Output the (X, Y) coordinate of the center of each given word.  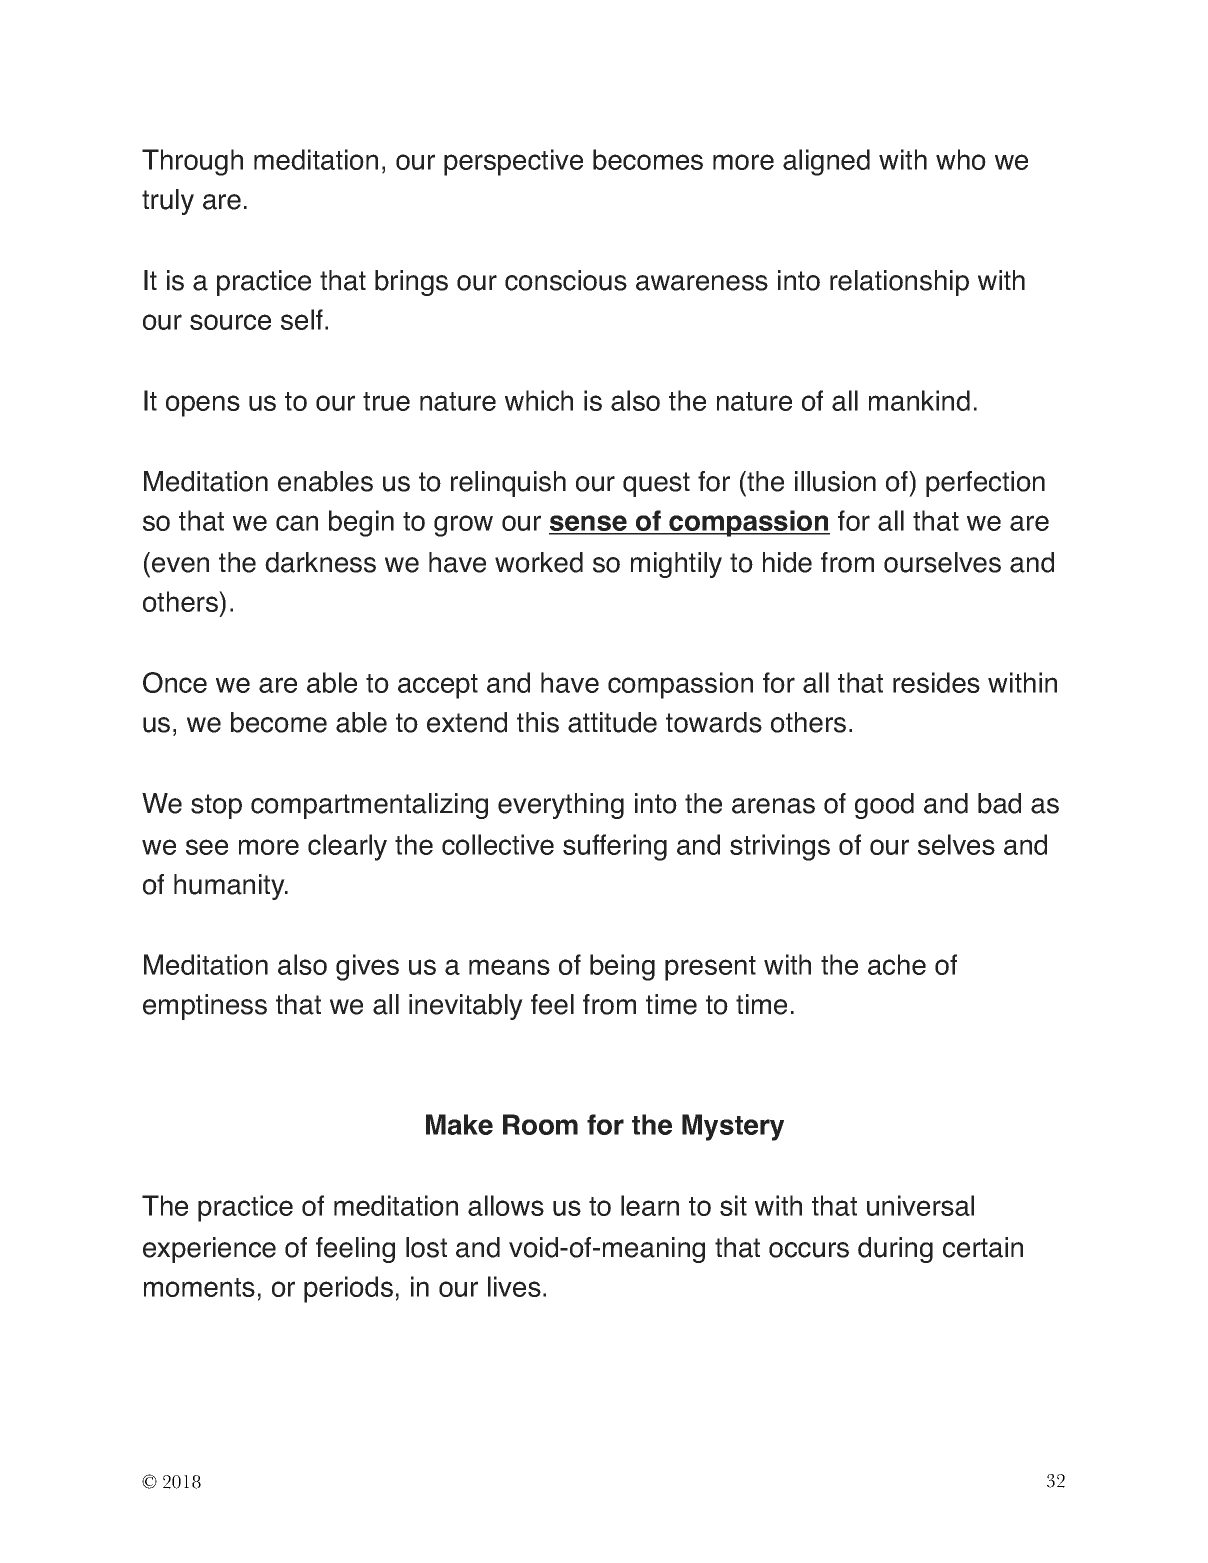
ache (897, 964)
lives (514, 1286)
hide (787, 562)
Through (192, 162)
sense (589, 524)
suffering (615, 847)
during (895, 1250)
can (297, 523)
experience (209, 1250)
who (961, 159)
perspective (513, 162)
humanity (230, 887)
